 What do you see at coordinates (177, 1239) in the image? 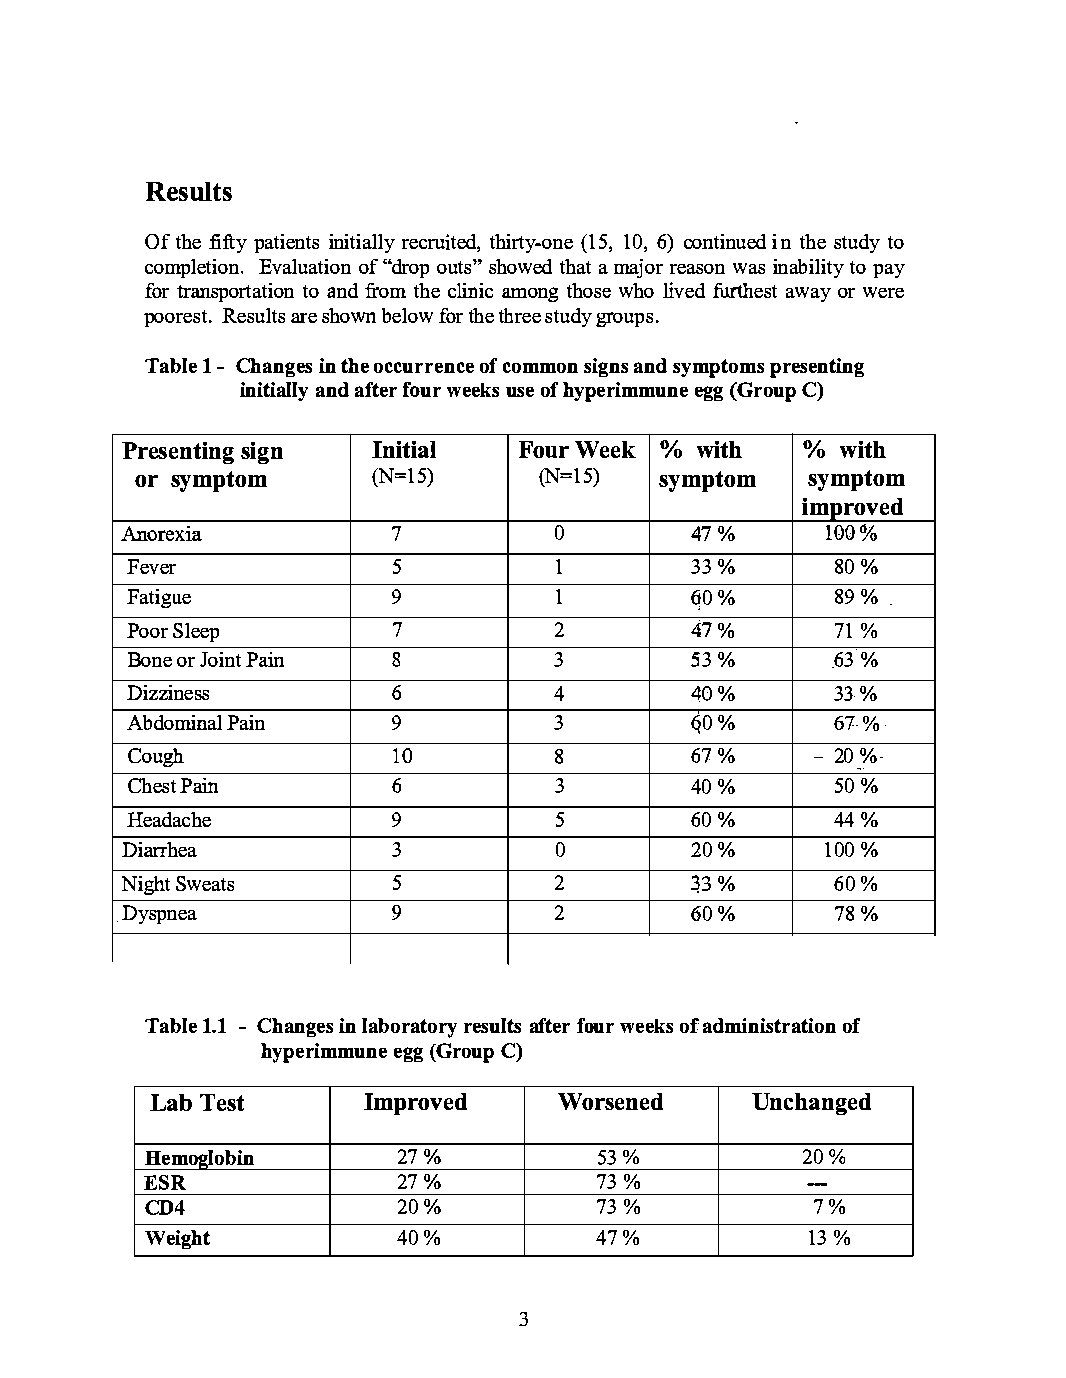
I see `Weight` at bounding box center [177, 1239].
